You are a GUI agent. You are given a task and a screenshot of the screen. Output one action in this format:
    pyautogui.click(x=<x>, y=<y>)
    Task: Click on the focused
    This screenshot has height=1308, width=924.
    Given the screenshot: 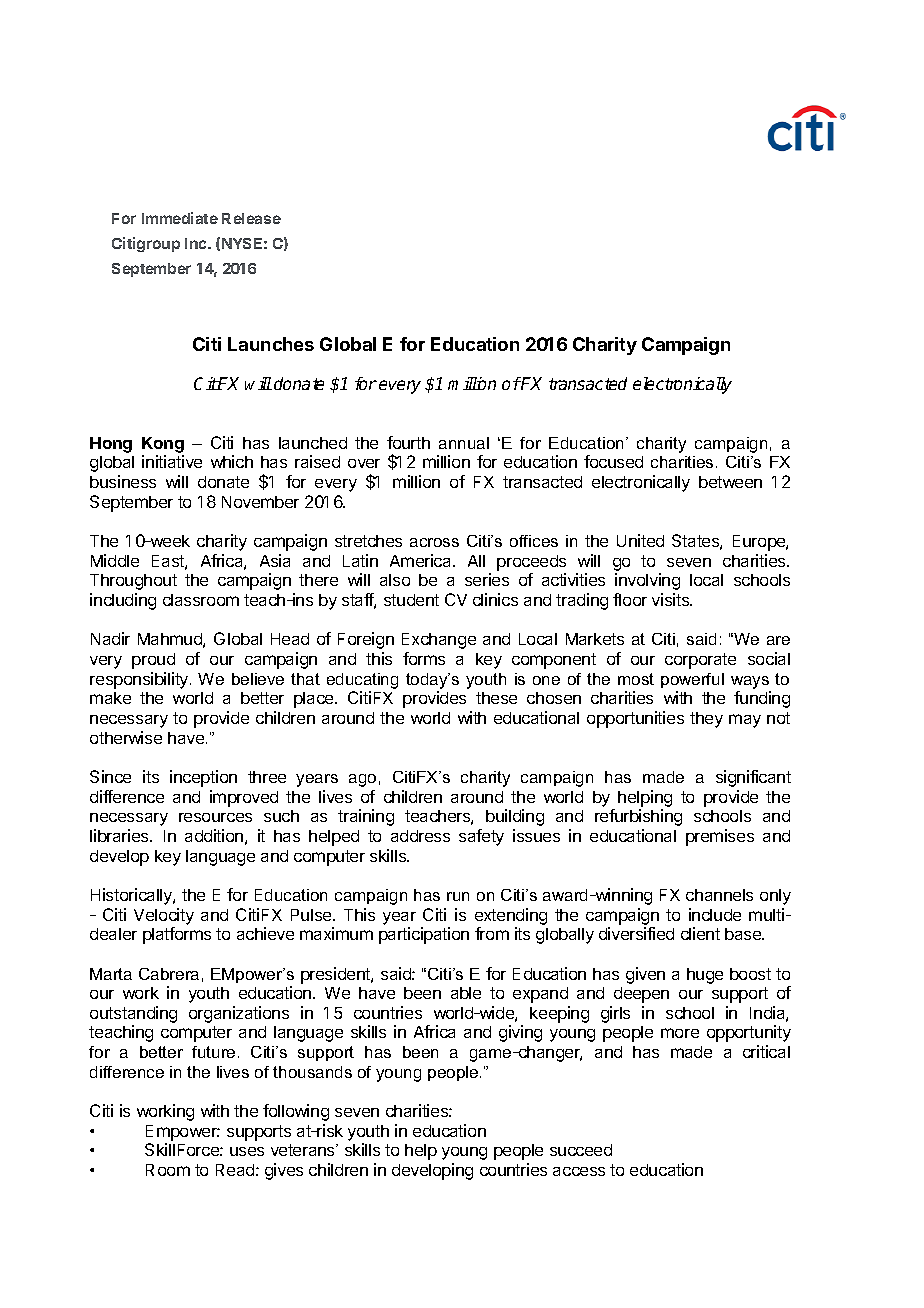 What is the action you would take?
    pyautogui.click(x=613, y=461)
